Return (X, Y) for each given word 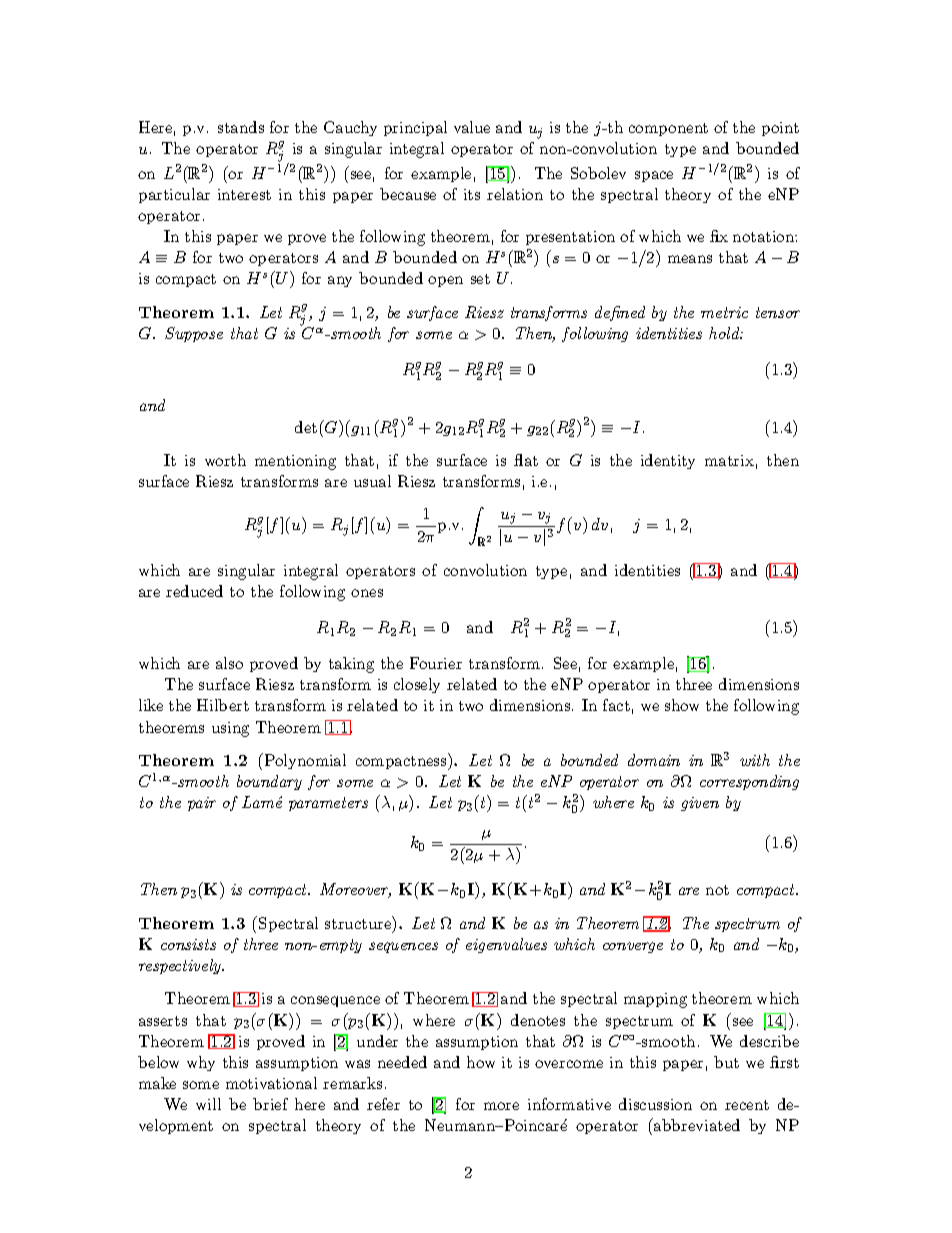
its (472, 194)
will (208, 1104)
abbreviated (696, 1124)
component (668, 129)
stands (241, 127)
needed (402, 1062)
